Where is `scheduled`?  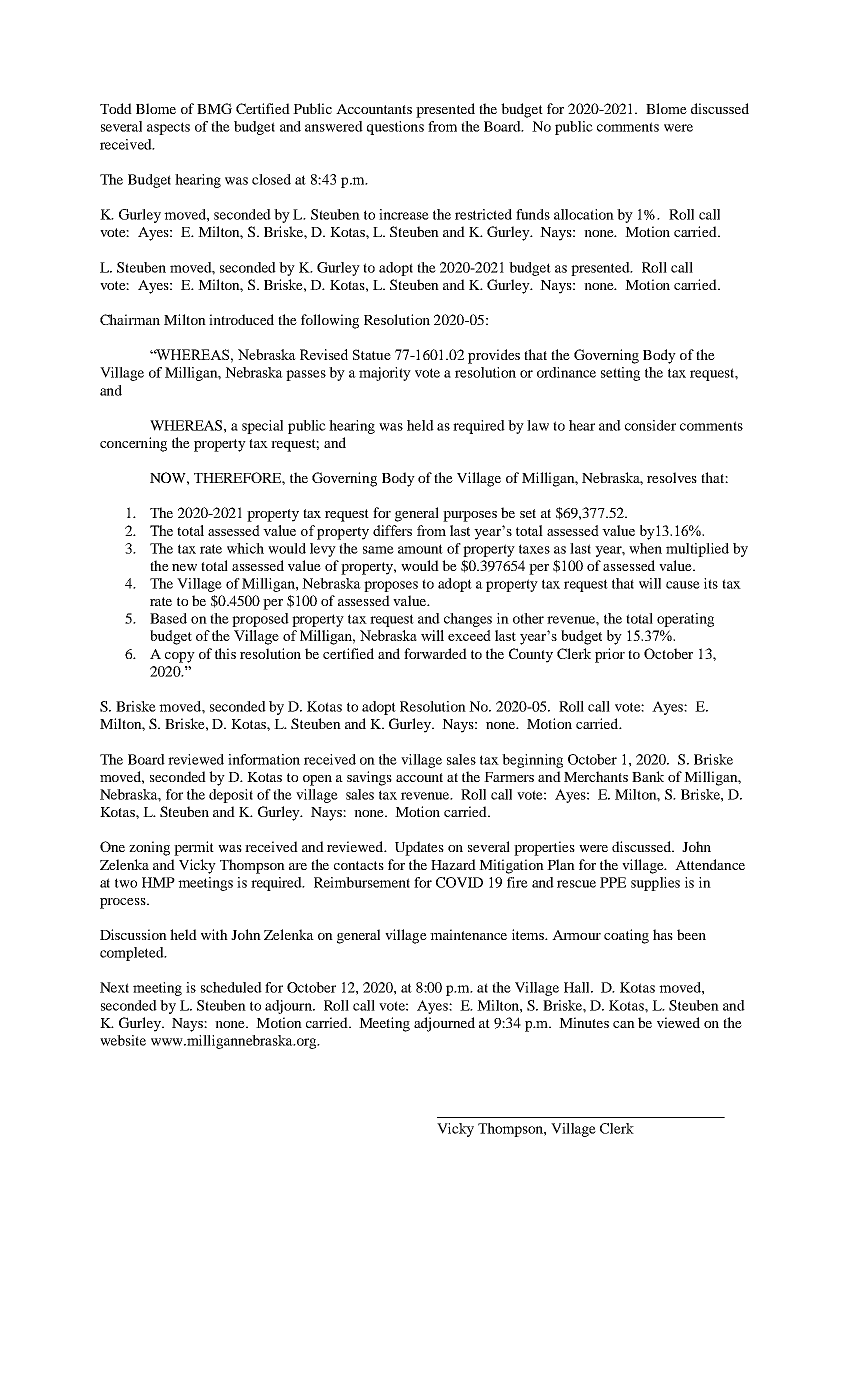 scheduled is located at coordinates (231, 987).
